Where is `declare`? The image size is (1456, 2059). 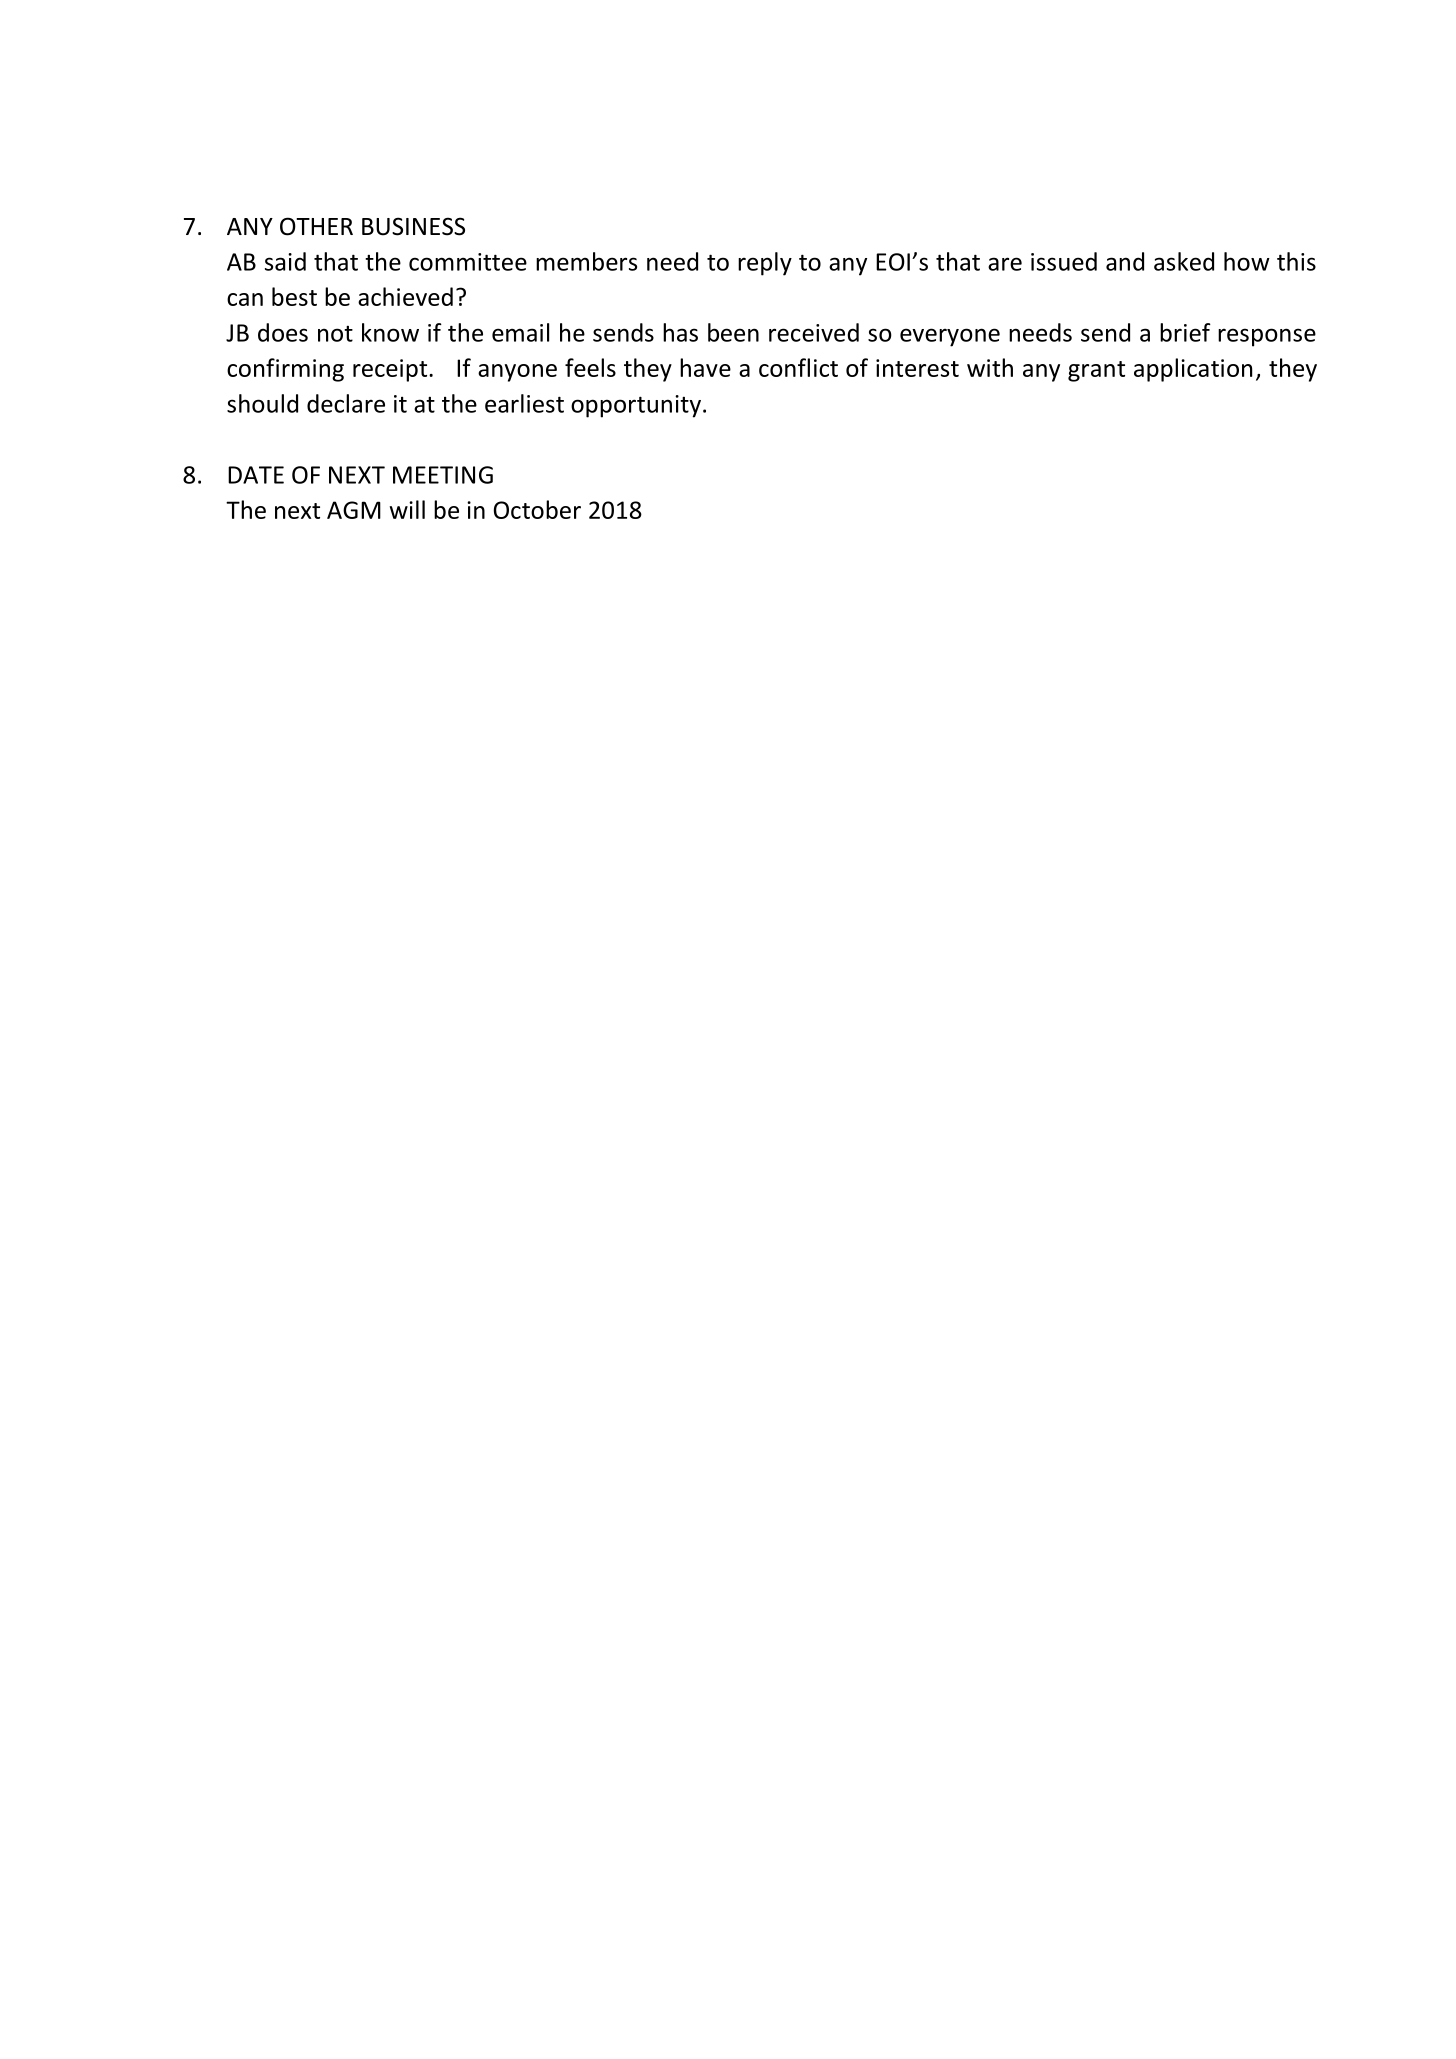 declare is located at coordinates (346, 403).
